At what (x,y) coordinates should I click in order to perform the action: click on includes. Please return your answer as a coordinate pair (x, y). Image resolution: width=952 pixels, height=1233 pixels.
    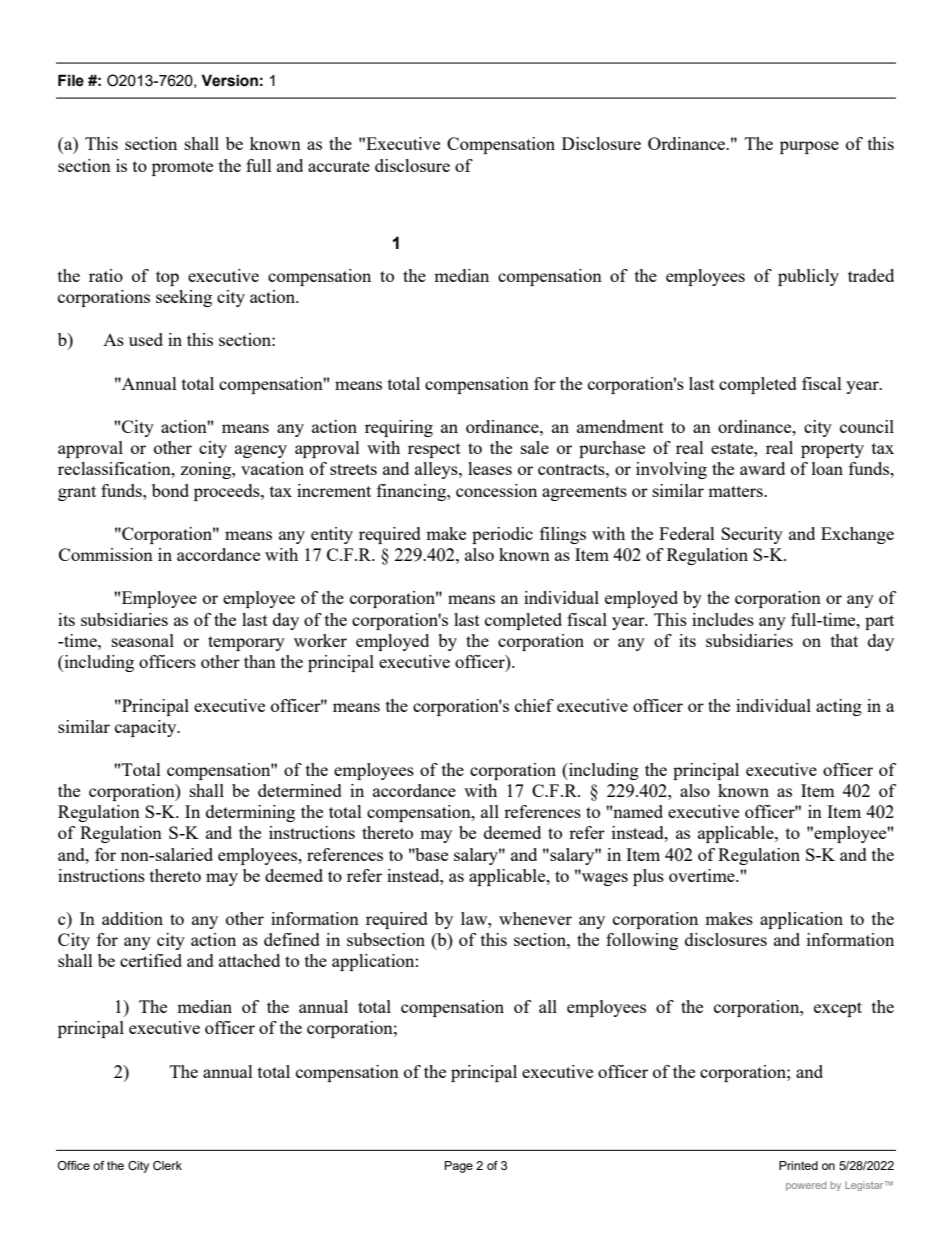
    Looking at the image, I should click on (723, 619).
